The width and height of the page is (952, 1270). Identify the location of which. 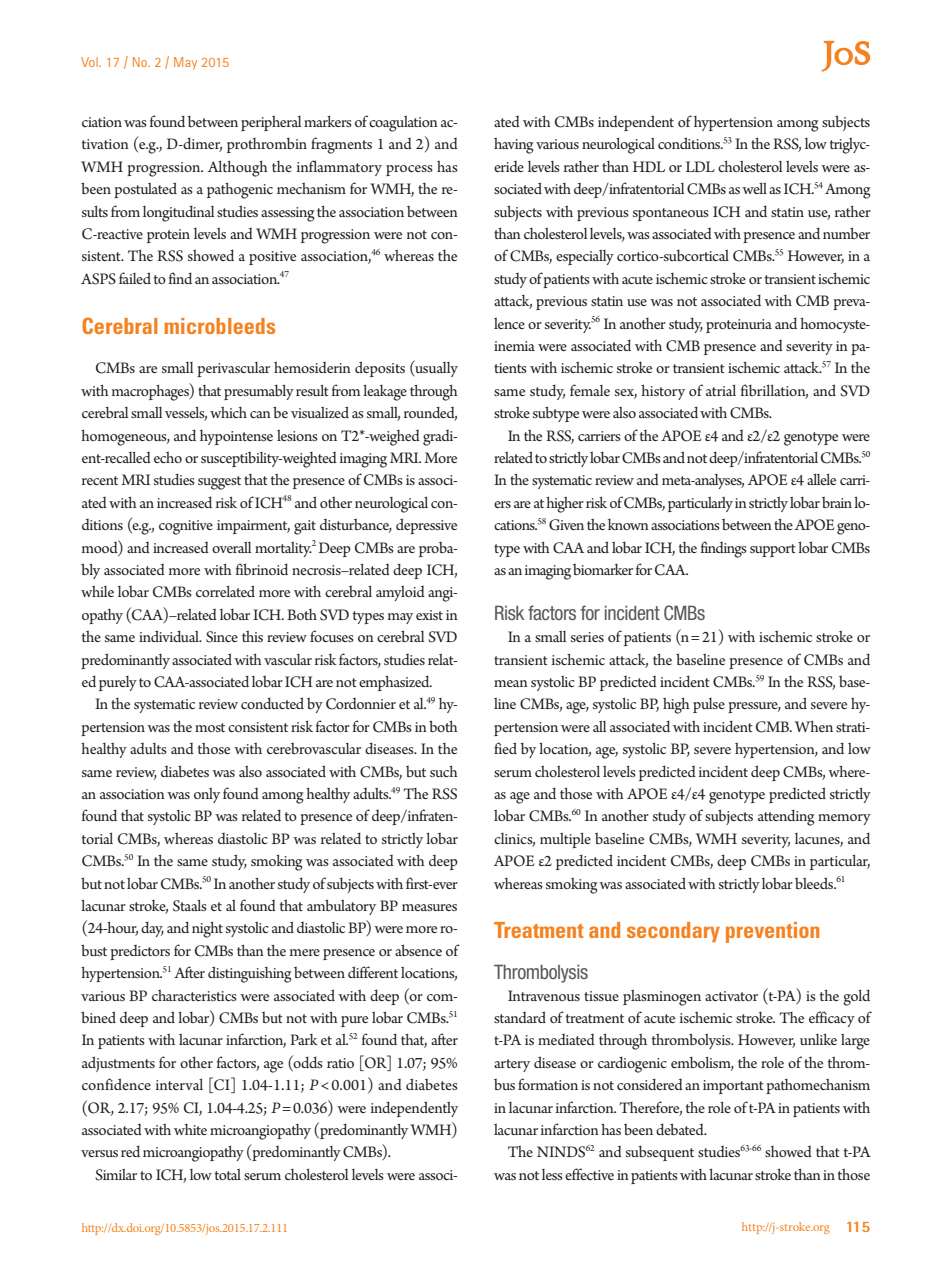
(228, 412).
